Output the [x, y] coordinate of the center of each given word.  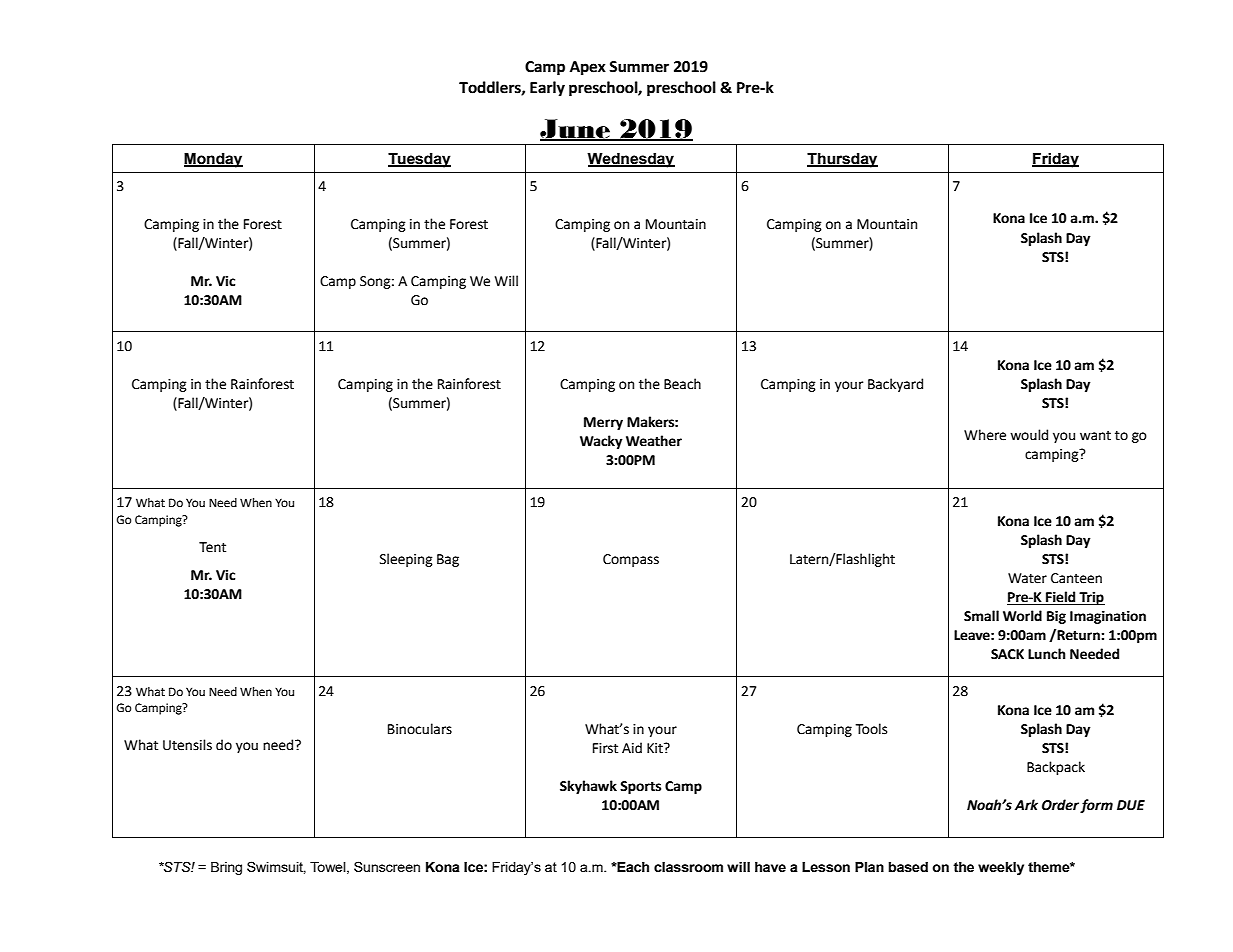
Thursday [842, 160]
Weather [654, 441]
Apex [588, 68]
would [1029, 435]
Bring [226, 868]
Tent [212, 547]
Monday [213, 160]
